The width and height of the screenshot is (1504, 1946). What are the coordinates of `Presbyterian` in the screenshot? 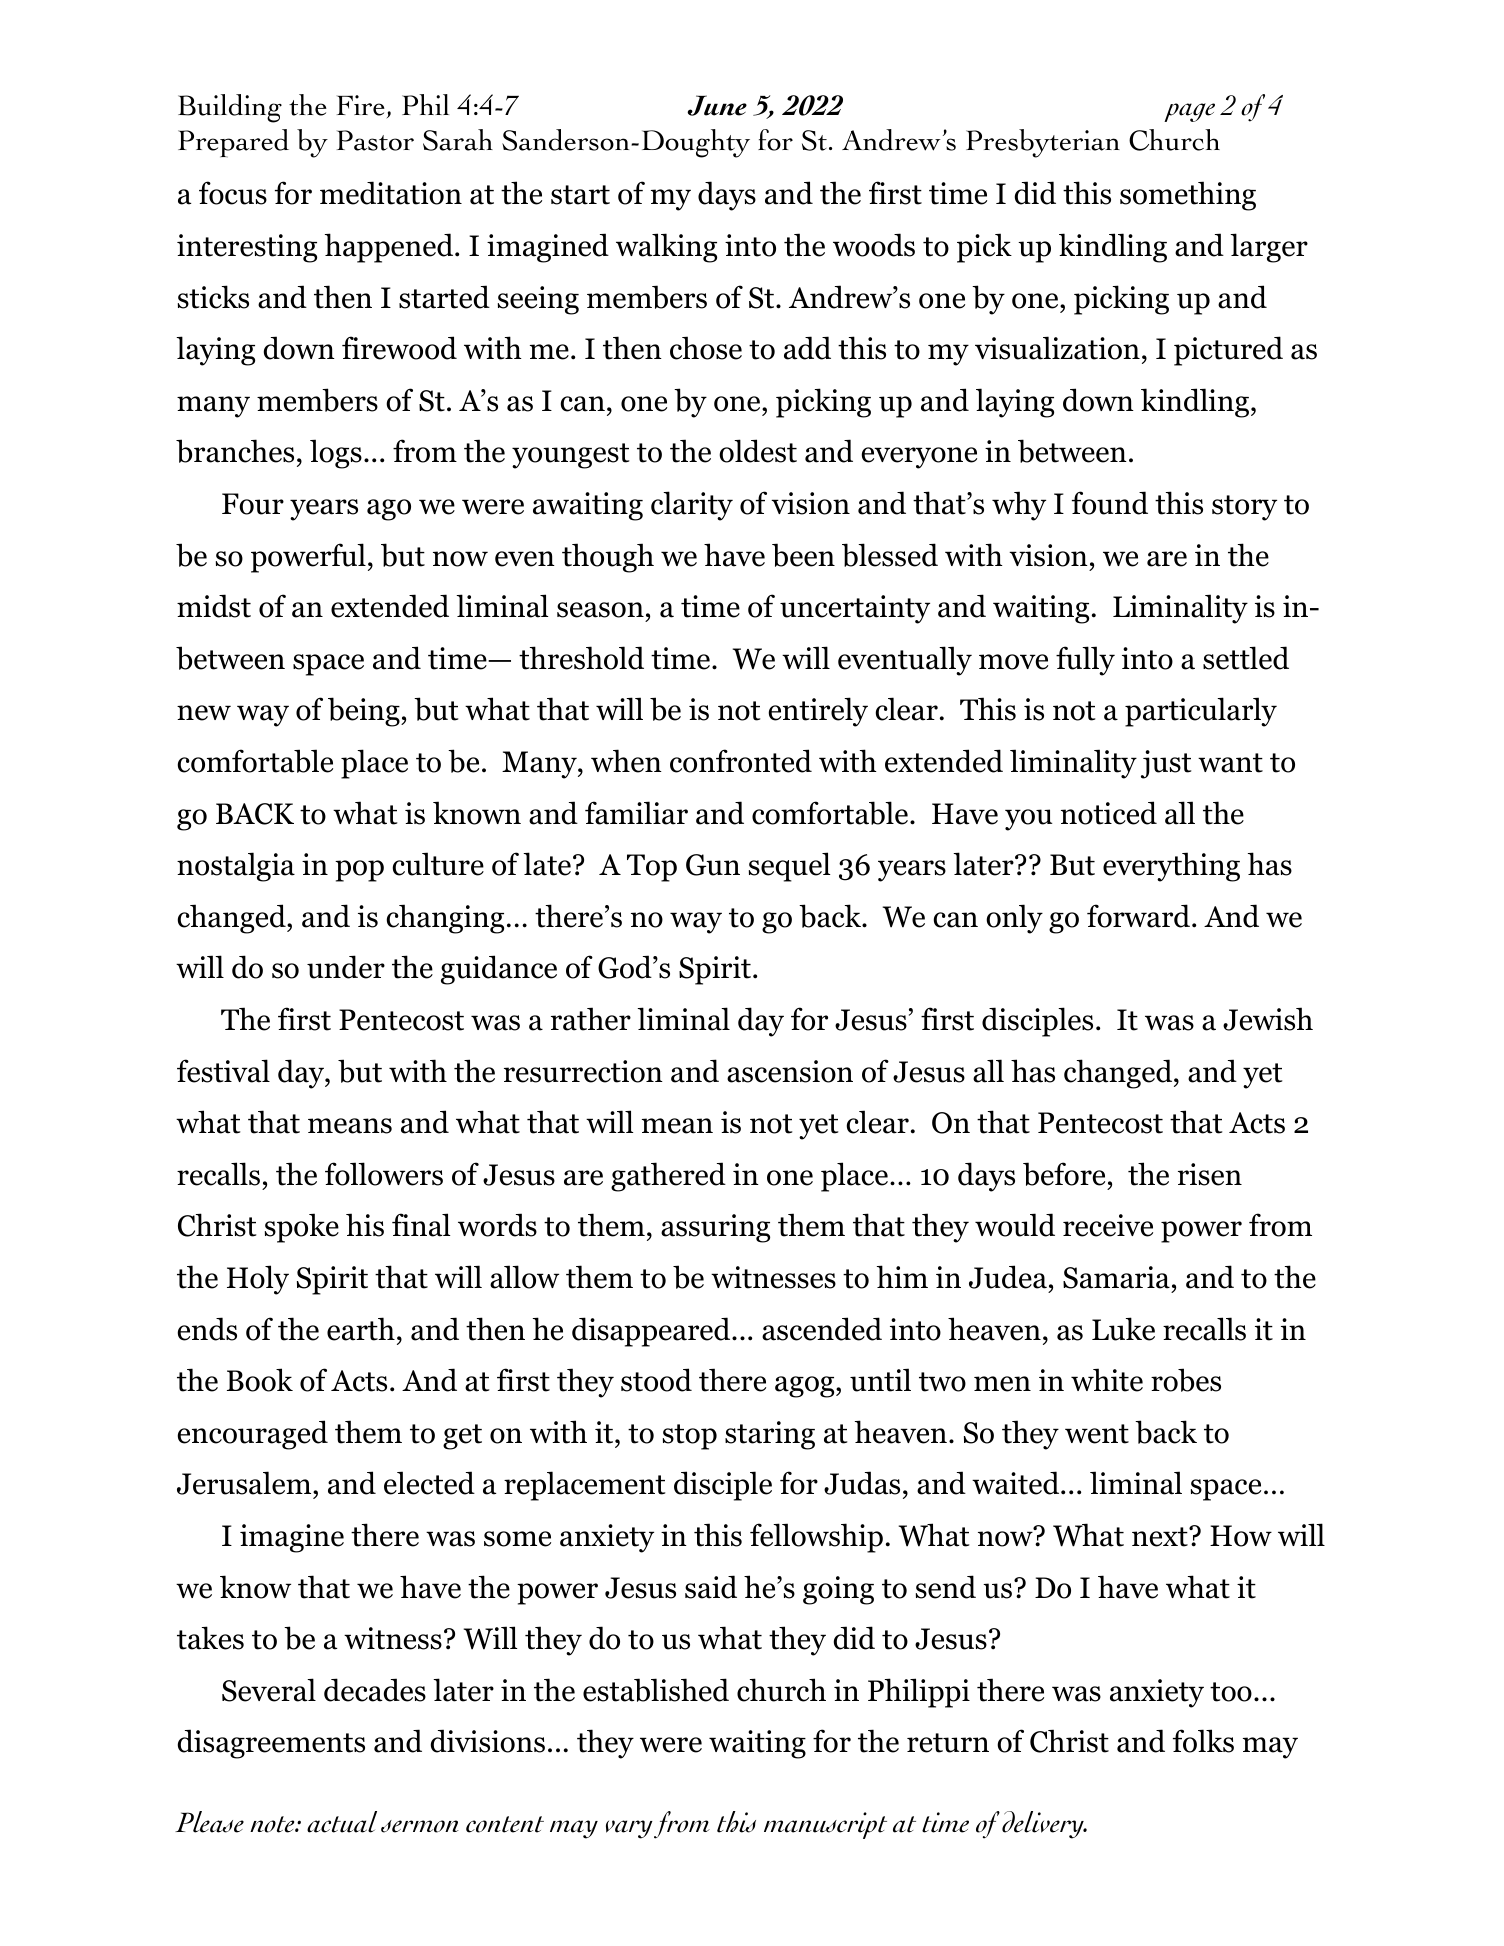 It's located at (1043, 143).
